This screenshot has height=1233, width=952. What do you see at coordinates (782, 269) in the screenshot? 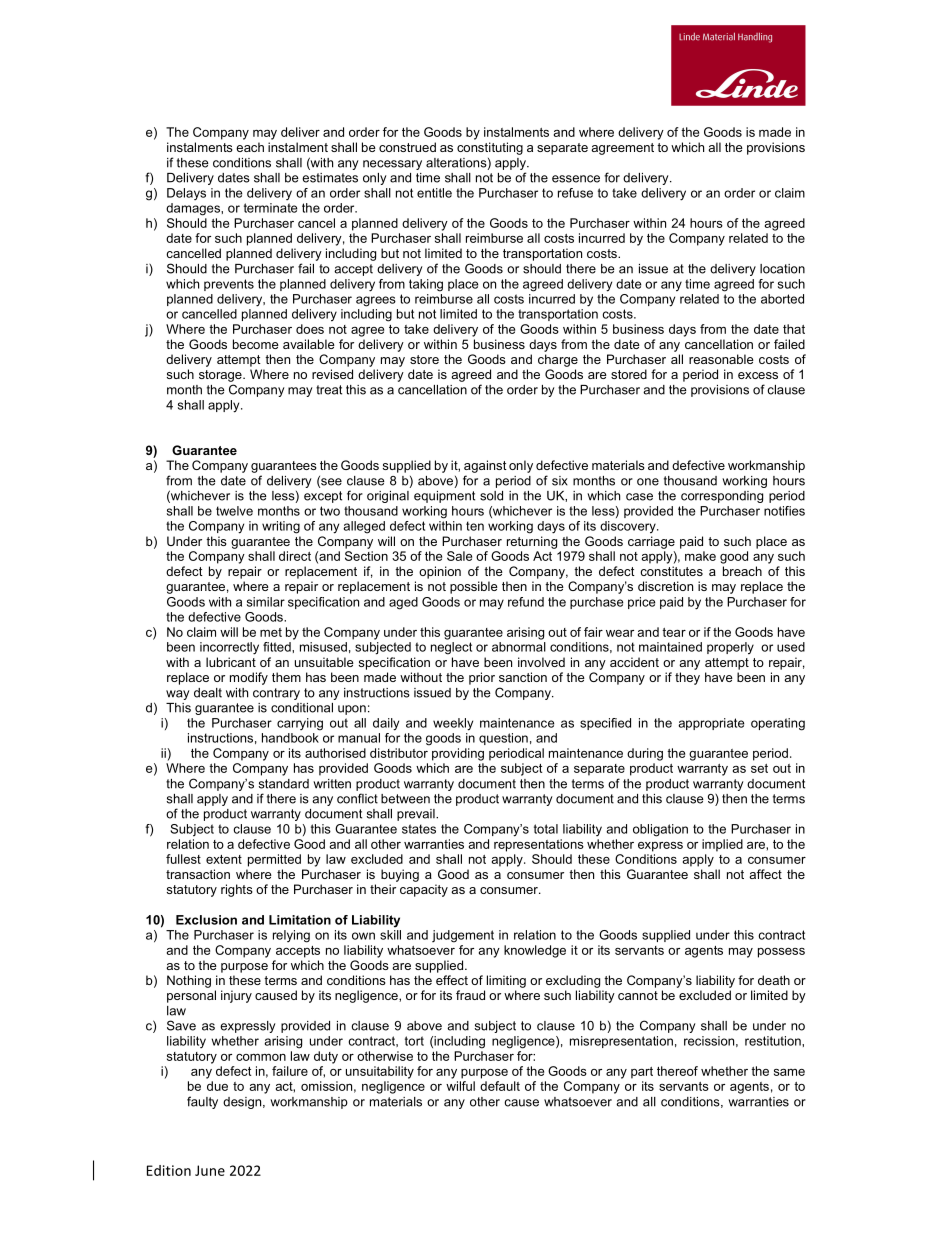
I see `location` at bounding box center [782, 269].
